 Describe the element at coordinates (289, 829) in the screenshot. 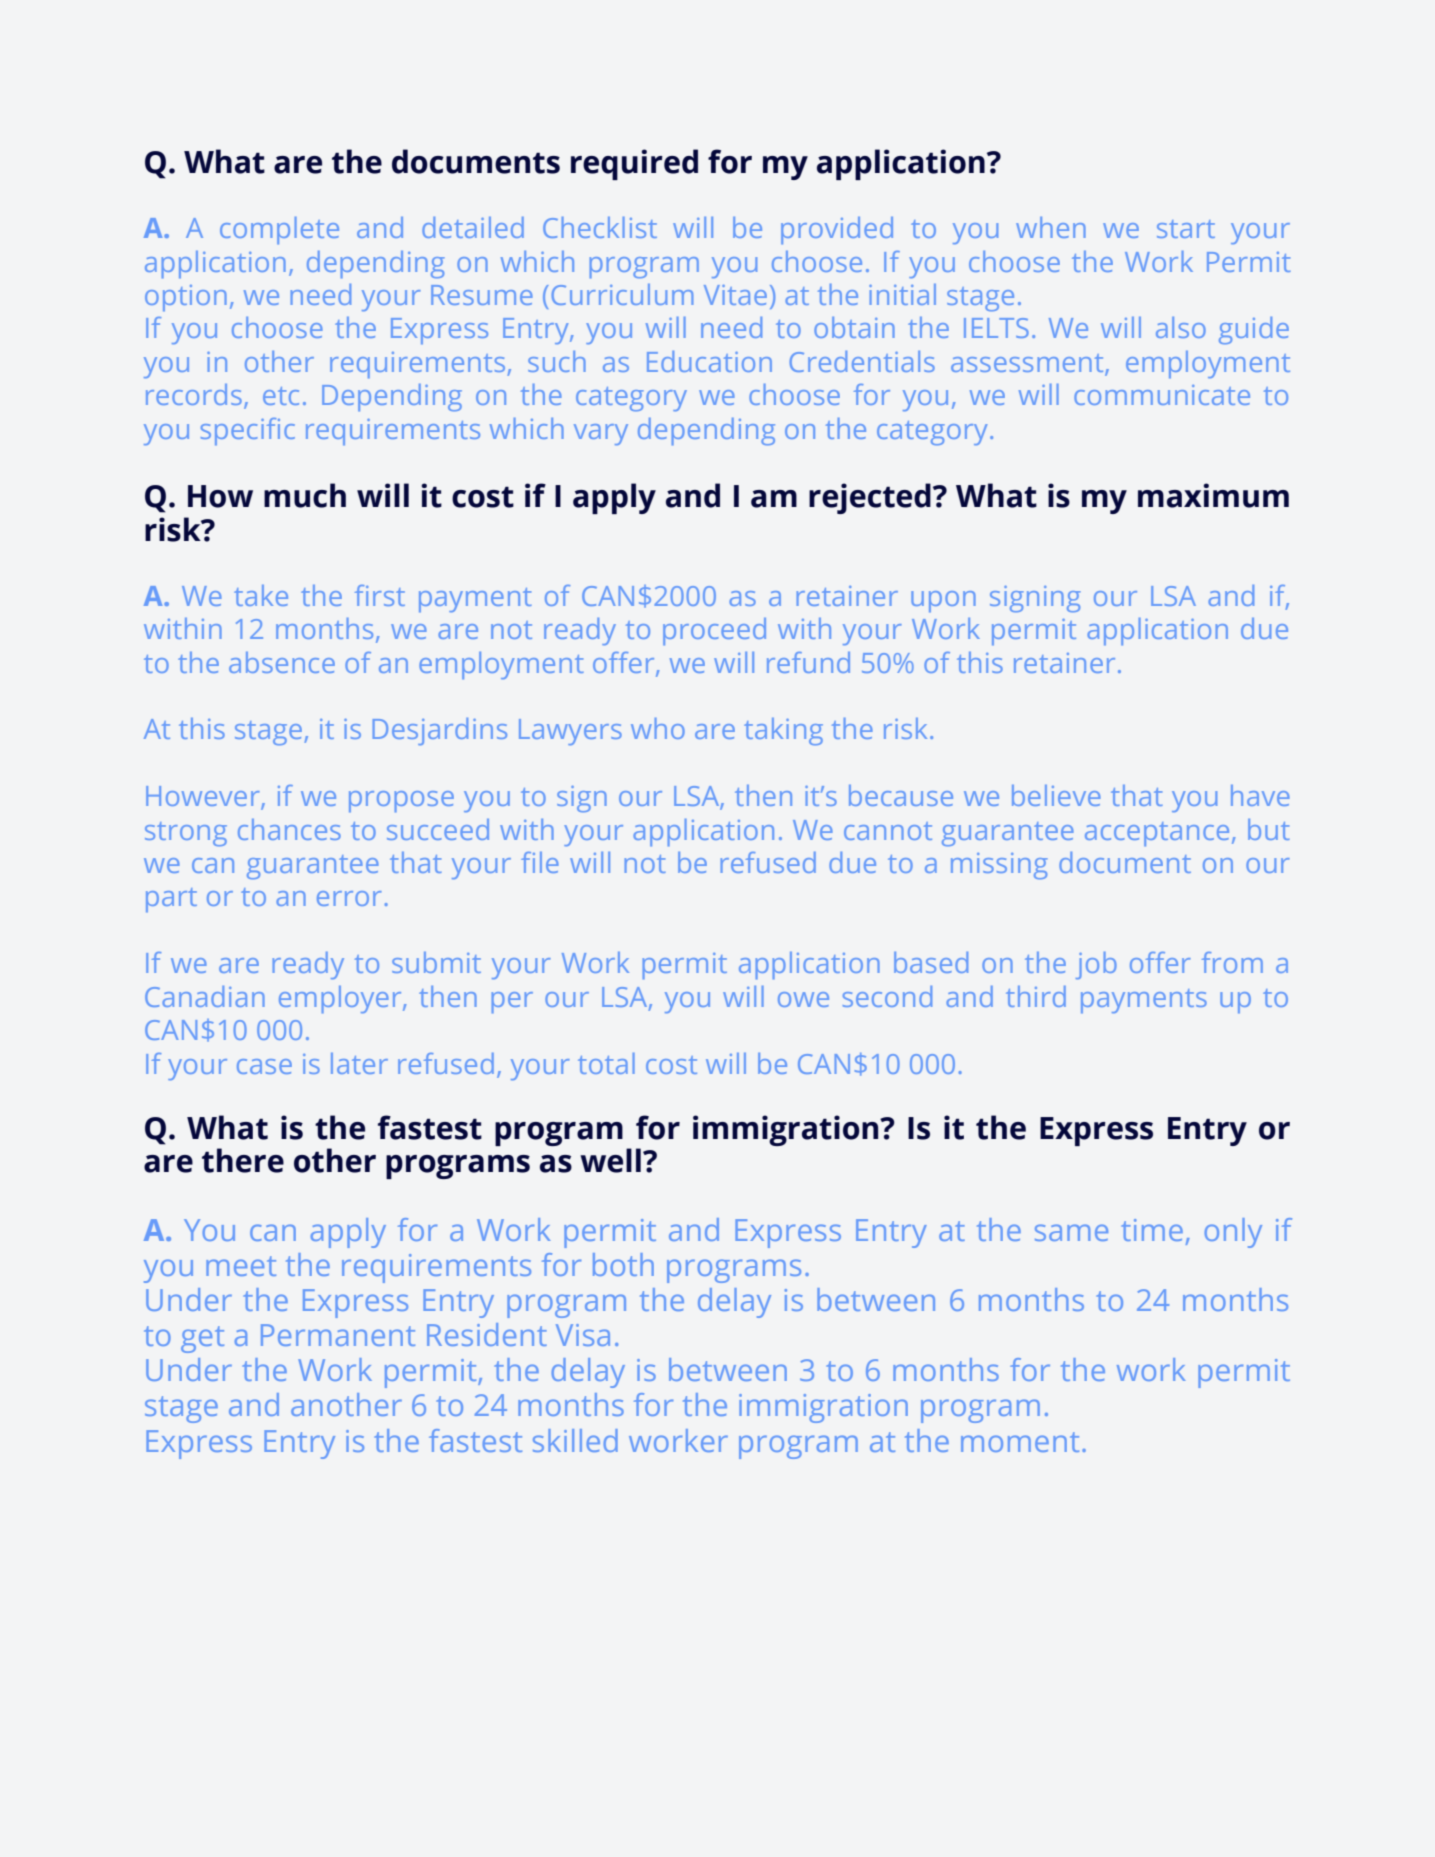

I see `chances` at that location.
